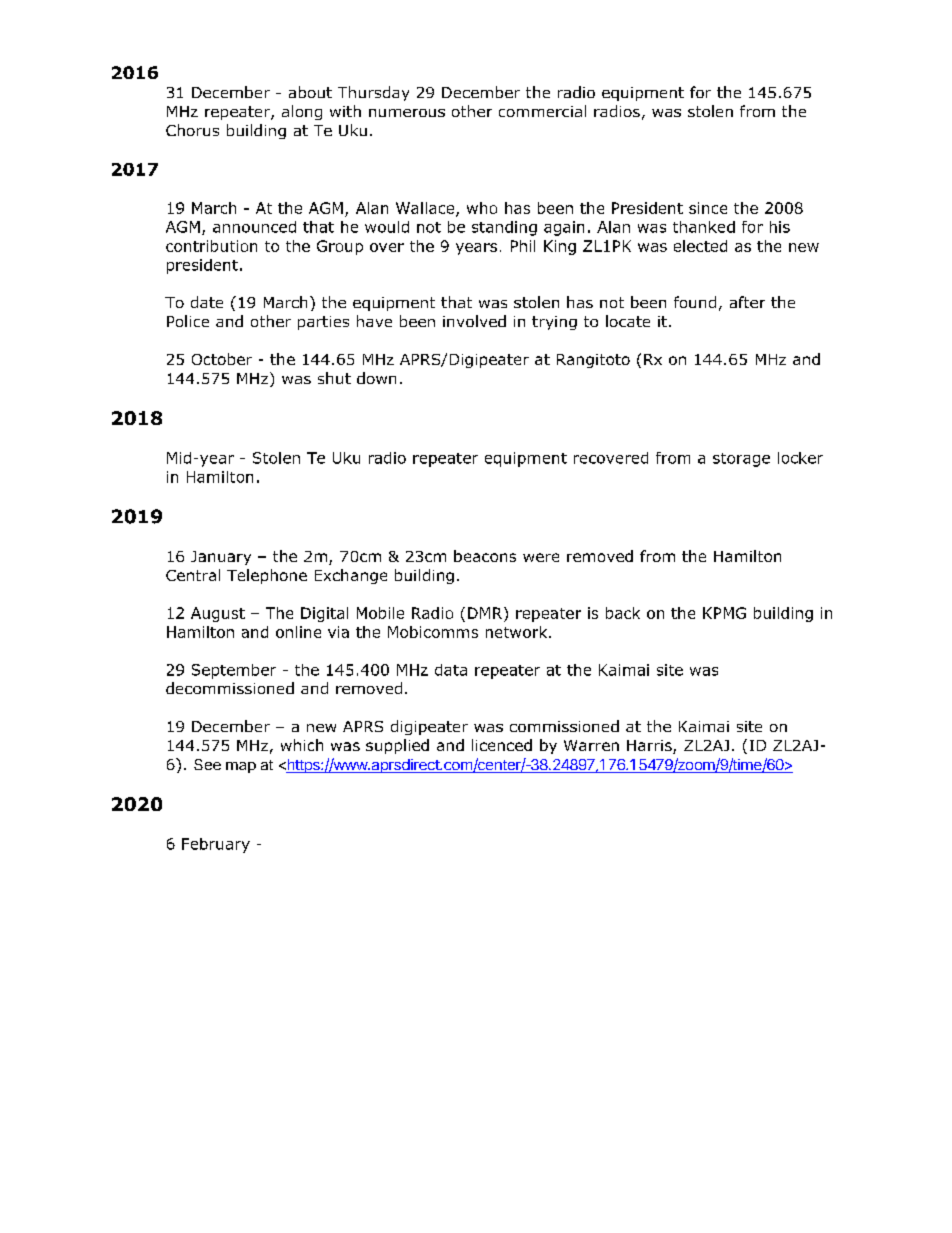 This page has width=952, height=1233. I want to click on since, so click(708, 208).
